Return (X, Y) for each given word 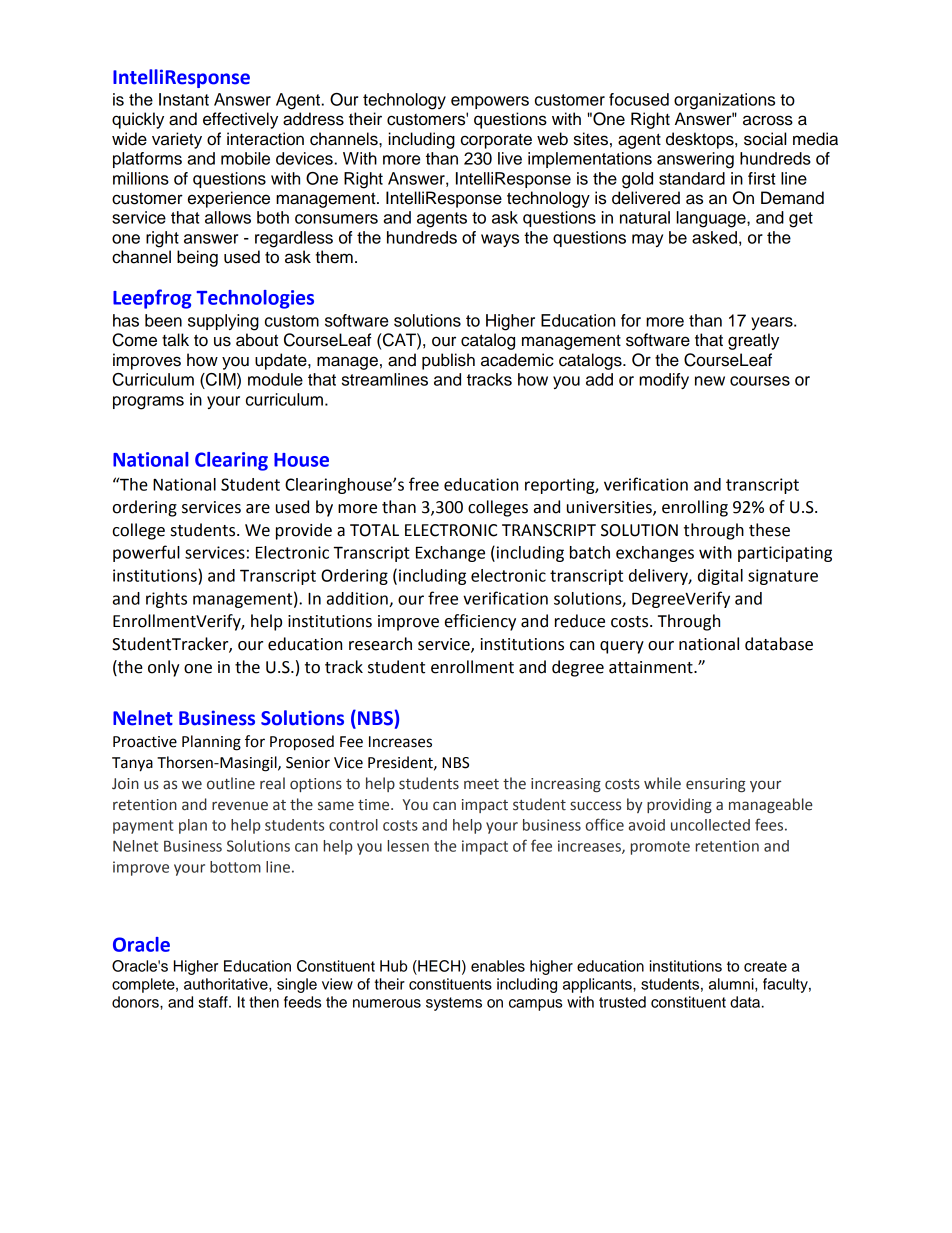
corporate (496, 141)
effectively (240, 120)
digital (720, 577)
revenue (240, 806)
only (164, 668)
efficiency (480, 622)
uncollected (710, 825)
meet (481, 784)
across (768, 120)
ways (500, 240)
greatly (753, 341)
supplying (223, 322)
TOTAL (374, 530)
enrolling (695, 508)
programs (148, 403)
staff (214, 1002)
